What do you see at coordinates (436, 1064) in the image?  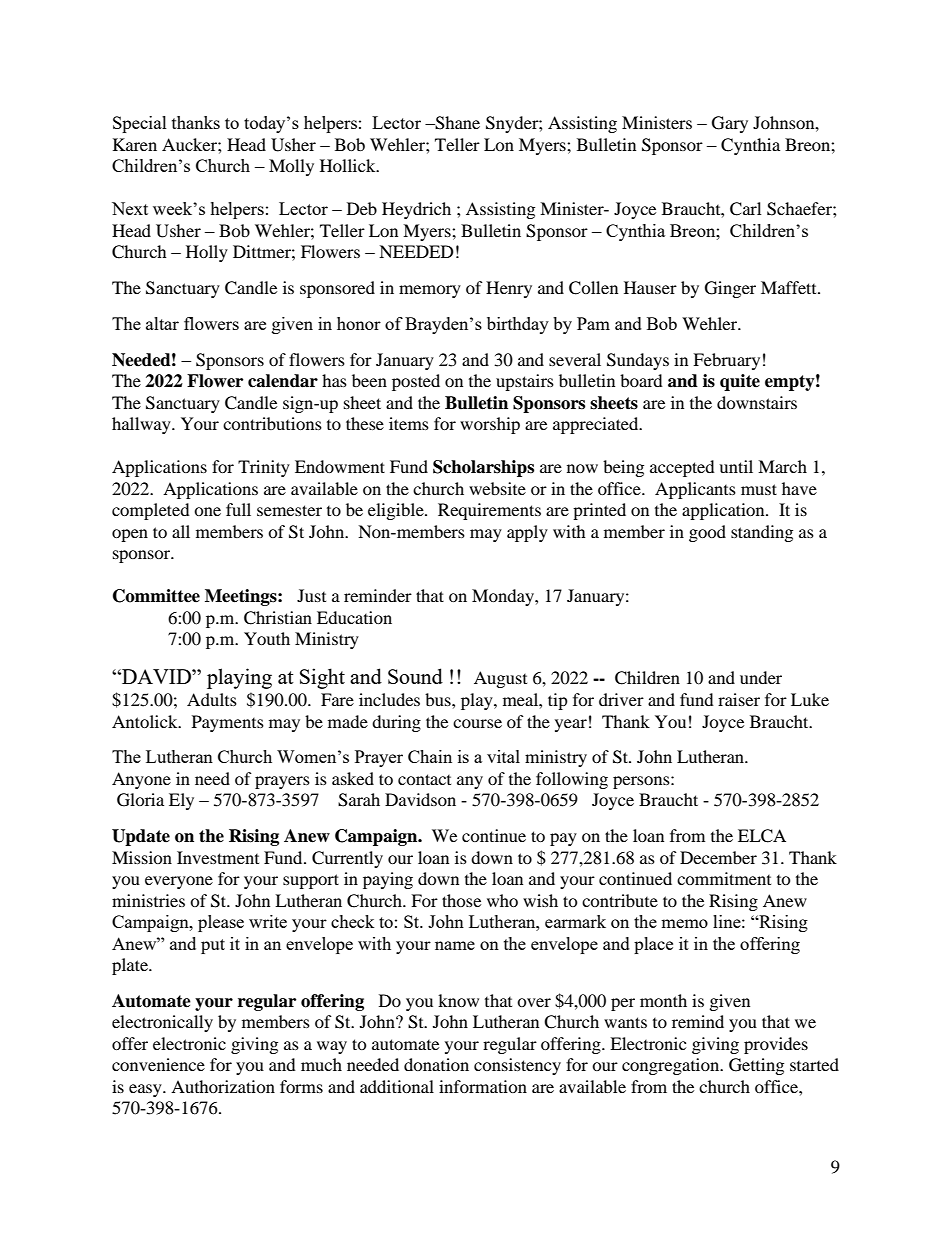 I see `donation` at bounding box center [436, 1064].
